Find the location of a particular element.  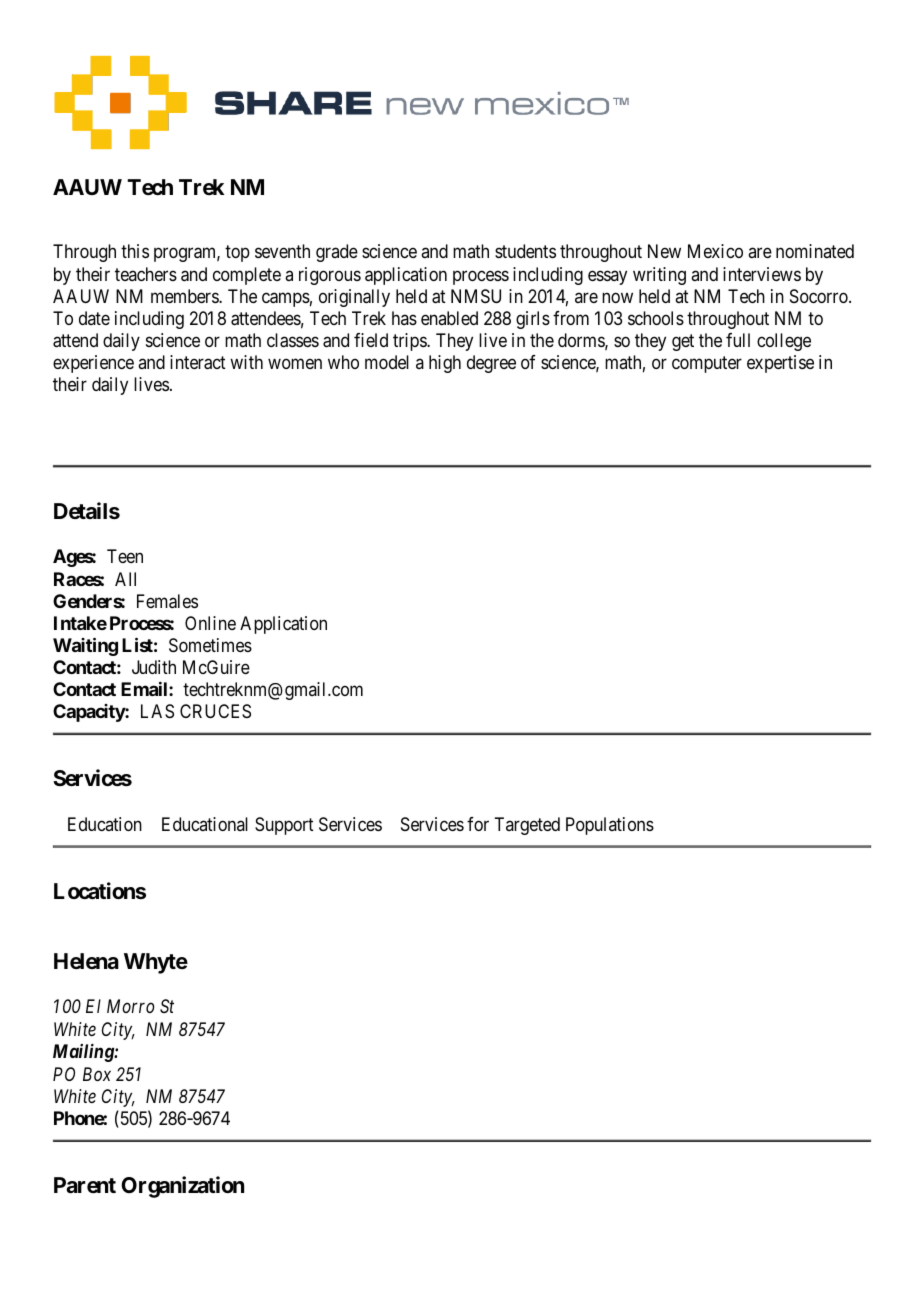

Organization is located at coordinates (182, 1187).
